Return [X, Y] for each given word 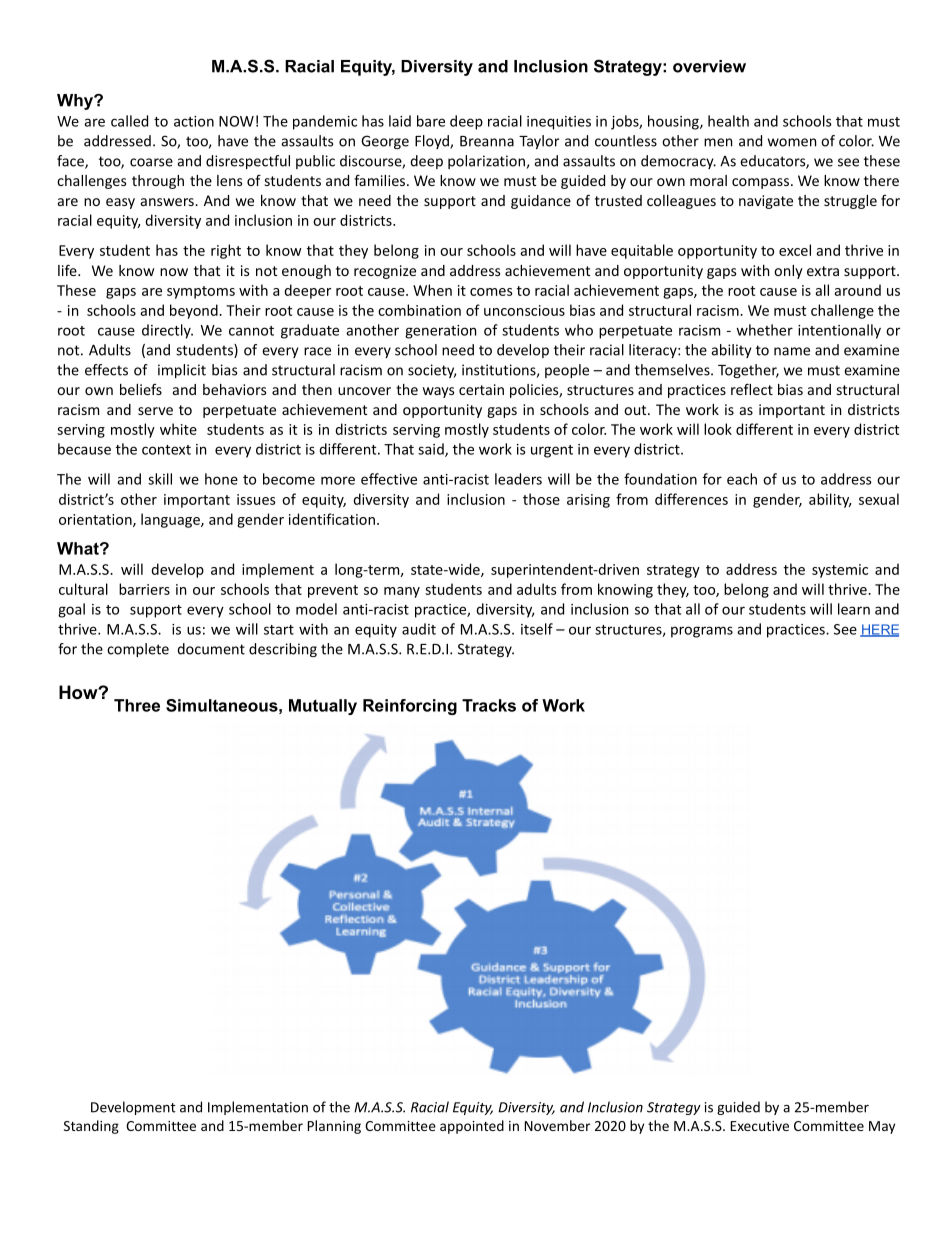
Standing [91, 1127]
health [728, 121]
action [194, 121]
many [402, 592]
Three [137, 705]
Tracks [489, 705]
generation [440, 332]
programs [702, 632]
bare [431, 121]
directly [167, 331]
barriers [144, 589]
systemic [840, 571]
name [792, 351]
